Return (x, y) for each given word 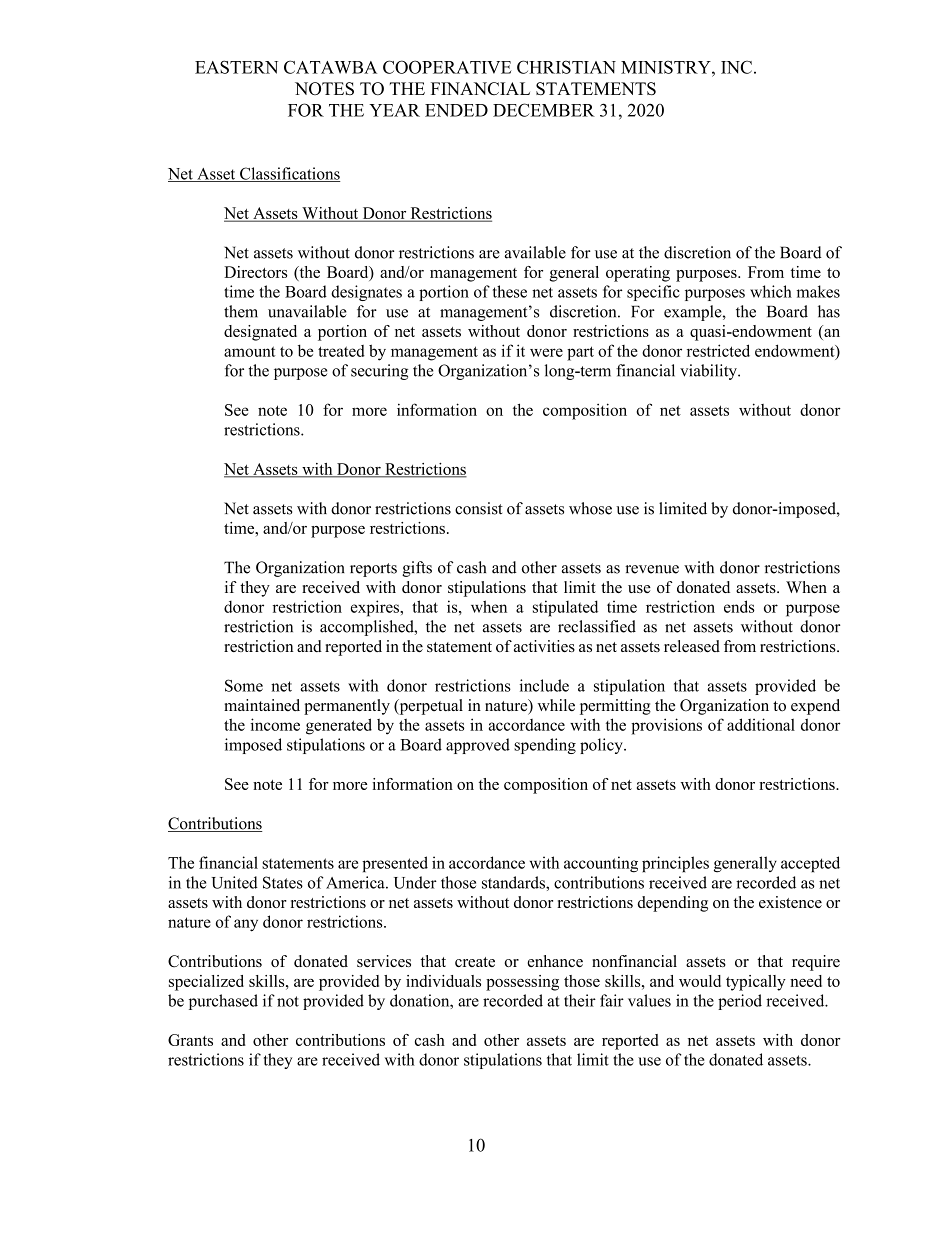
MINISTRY (667, 67)
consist (479, 508)
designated (260, 333)
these (510, 291)
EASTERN (236, 67)
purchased (223, 1002)
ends (739, 606)
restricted (718, 350)
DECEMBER (544, 110)
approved (478, 746)
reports (373, 570)
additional (761, 724)
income (275, 724)
